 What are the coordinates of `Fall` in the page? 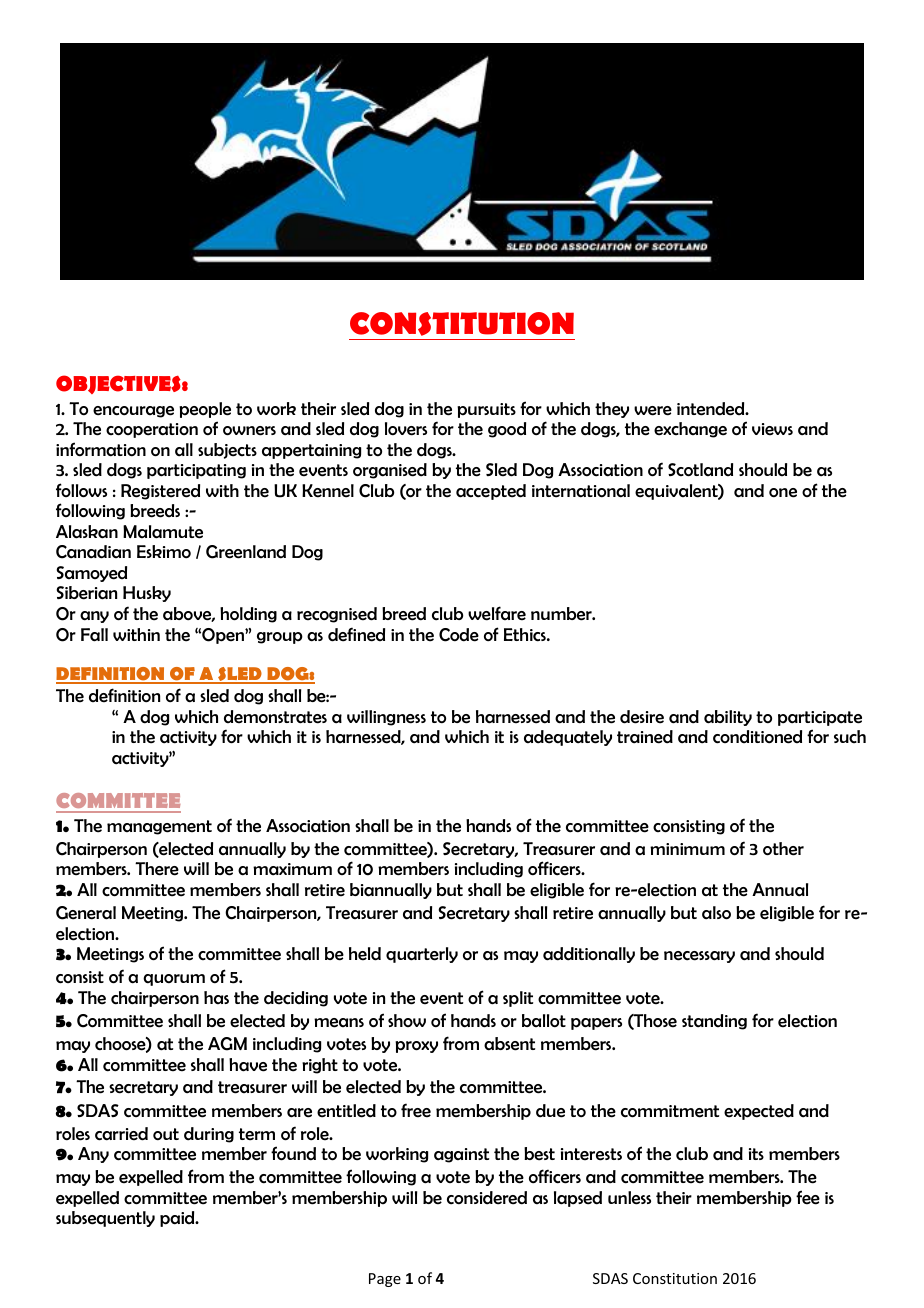 It's located at (94, 635).
